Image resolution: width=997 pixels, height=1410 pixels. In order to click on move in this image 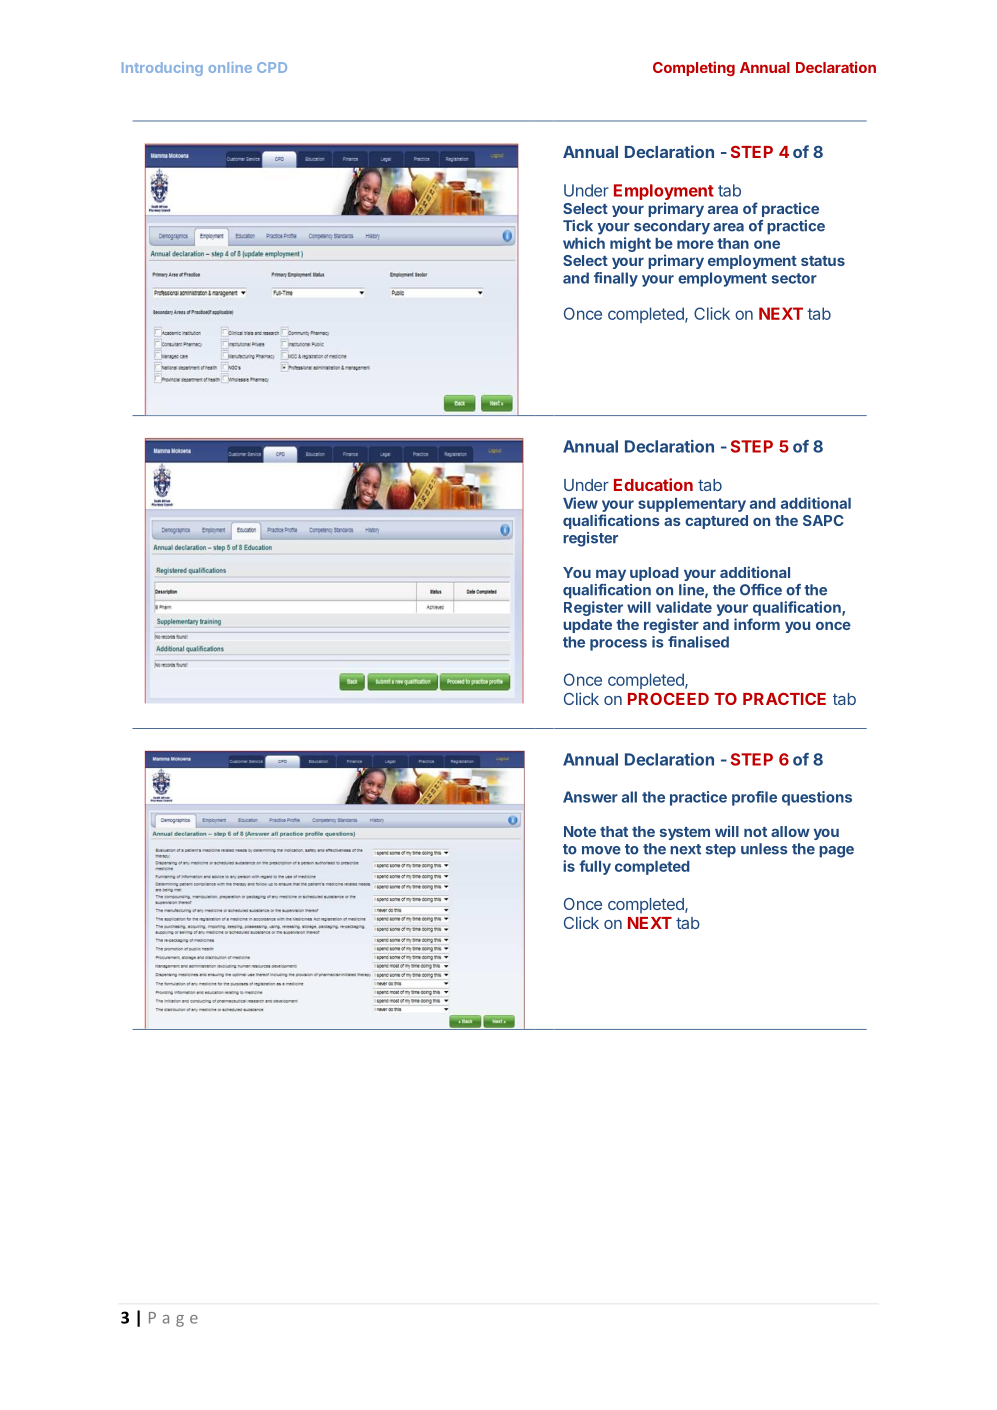, I will do `click(601, 850)`.
